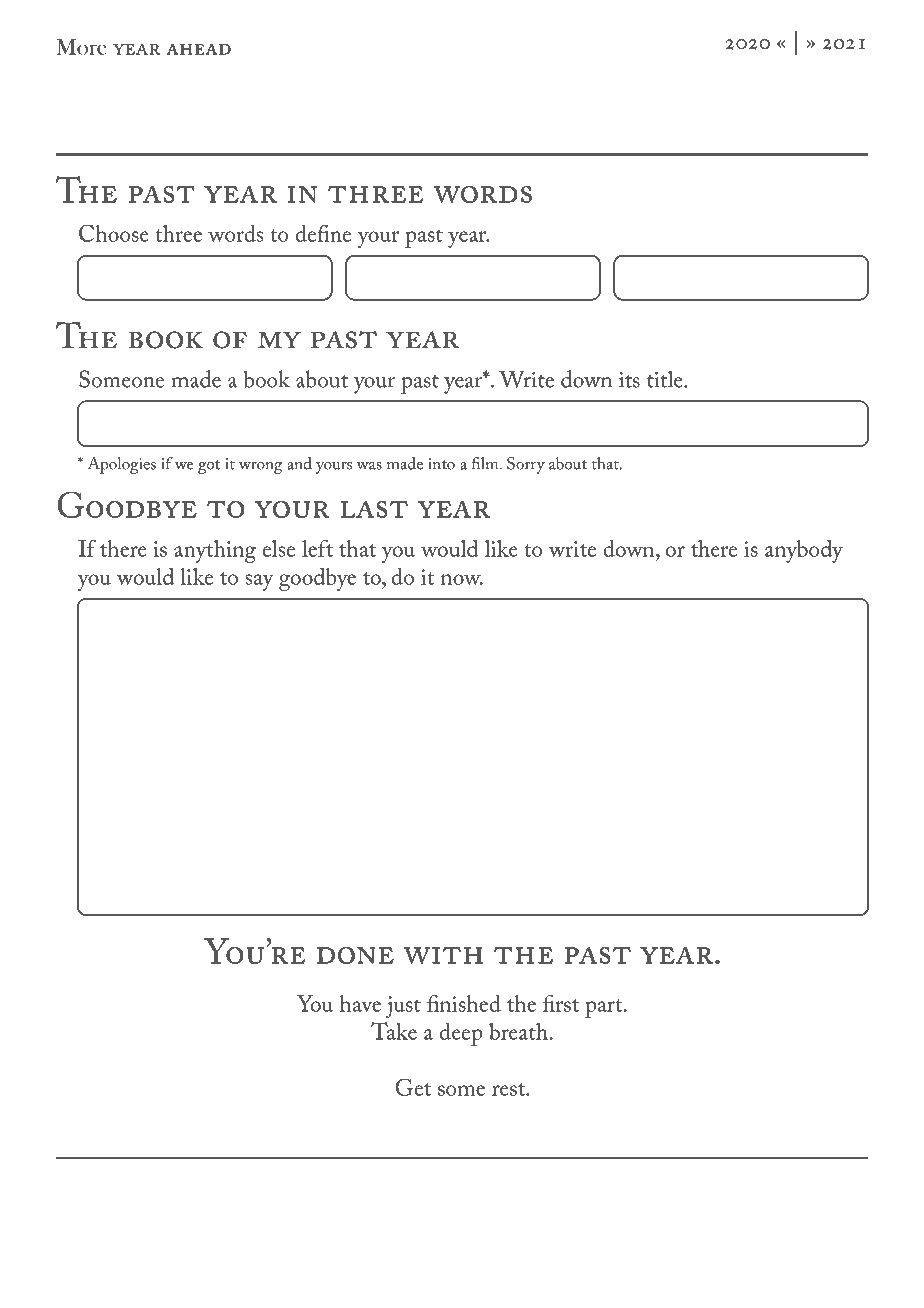 The image size is (924, 1308). I want to click on anybody, so click(804, 551).
